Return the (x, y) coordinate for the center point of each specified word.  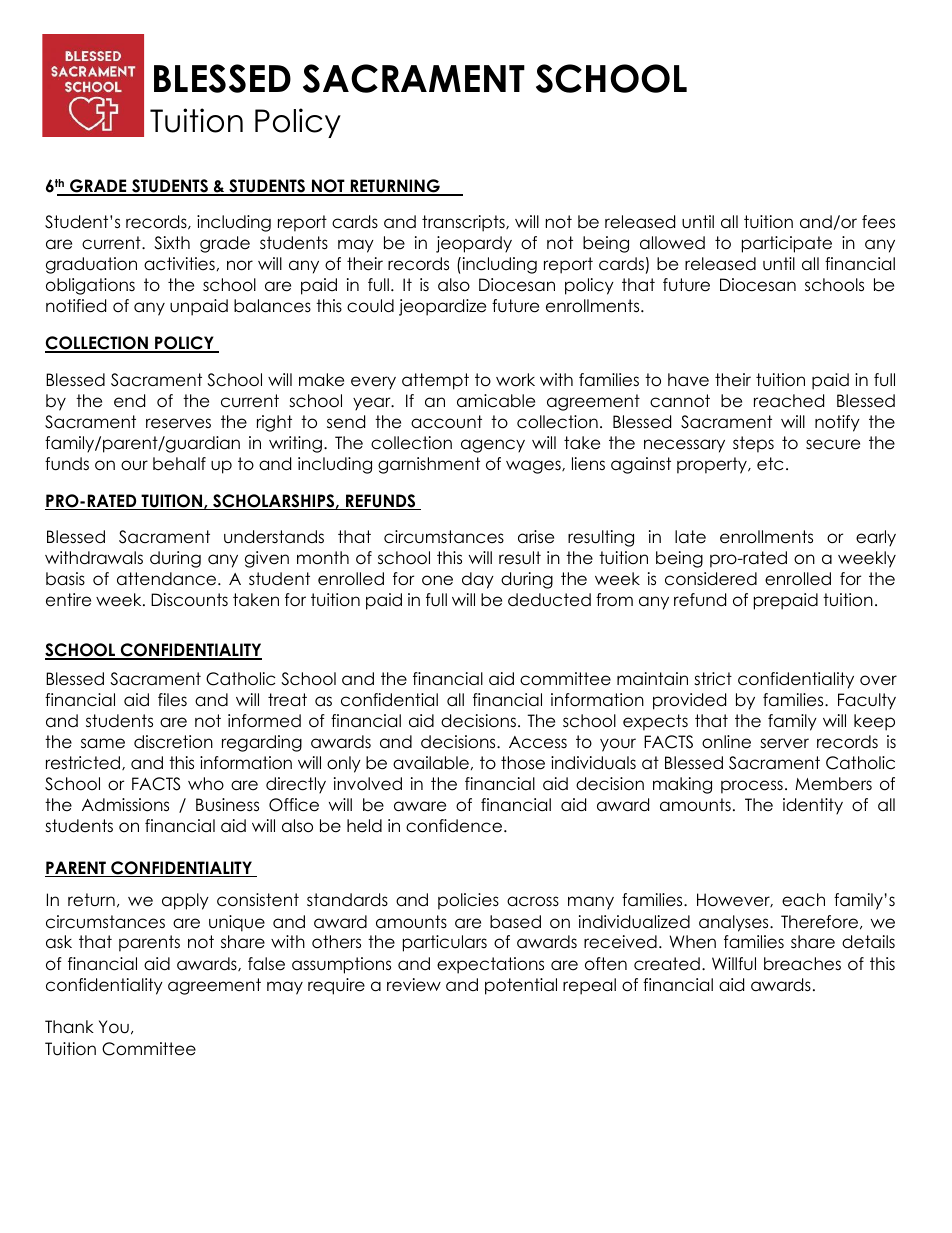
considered (711, 579)
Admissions (125, 805)
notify (837, 423)
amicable (496, 401)
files (172, 700)
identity (813, 806)
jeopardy (474, 244)
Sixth (172, 243)
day (478, 580)
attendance (168, 579)
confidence (455, 826)
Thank (69, 1027)
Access (538, 742)
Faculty (867, 701)
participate (787, 244)
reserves (178, 423)
